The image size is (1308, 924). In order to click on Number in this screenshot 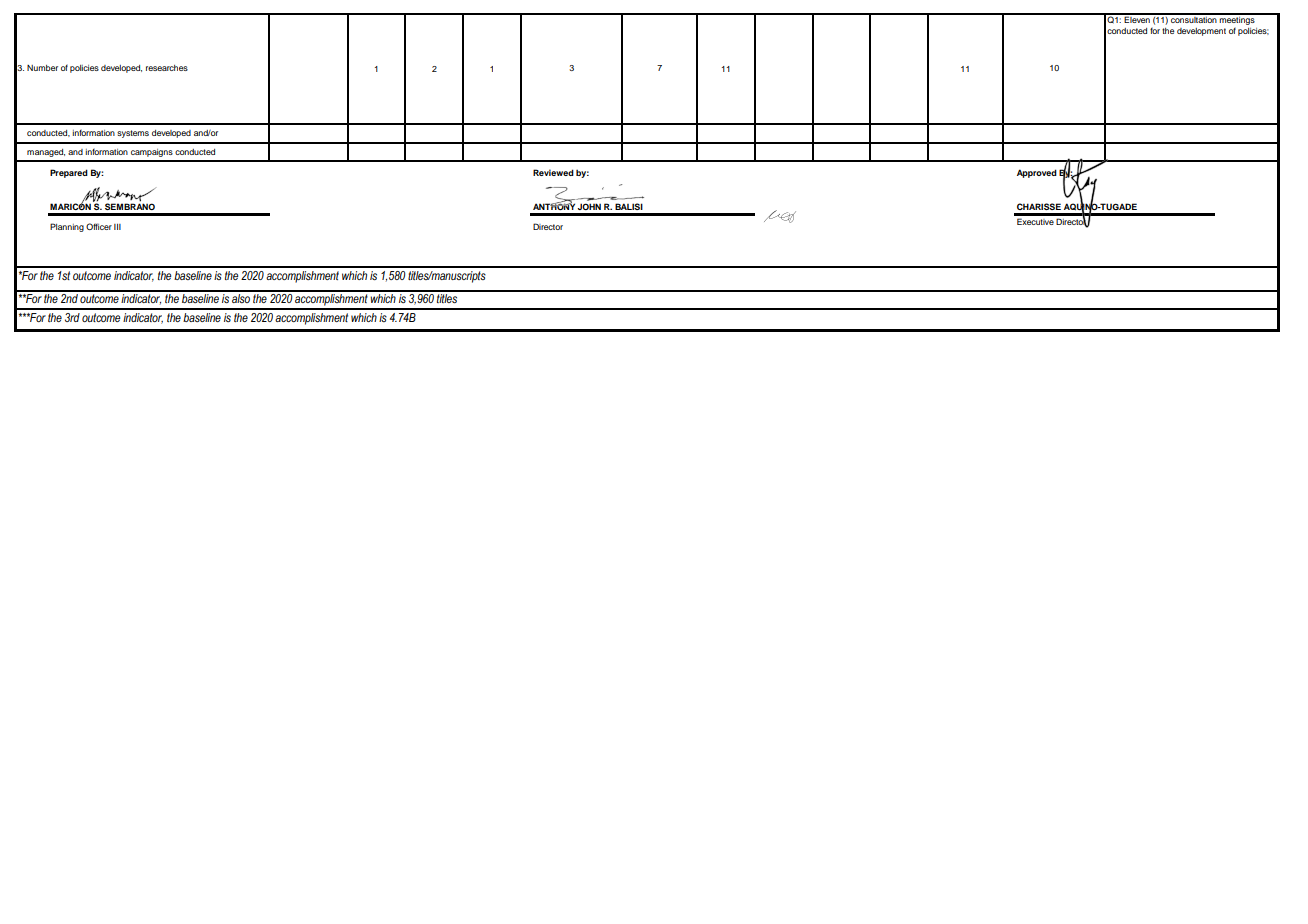, I will do `click(42, 68)`.
